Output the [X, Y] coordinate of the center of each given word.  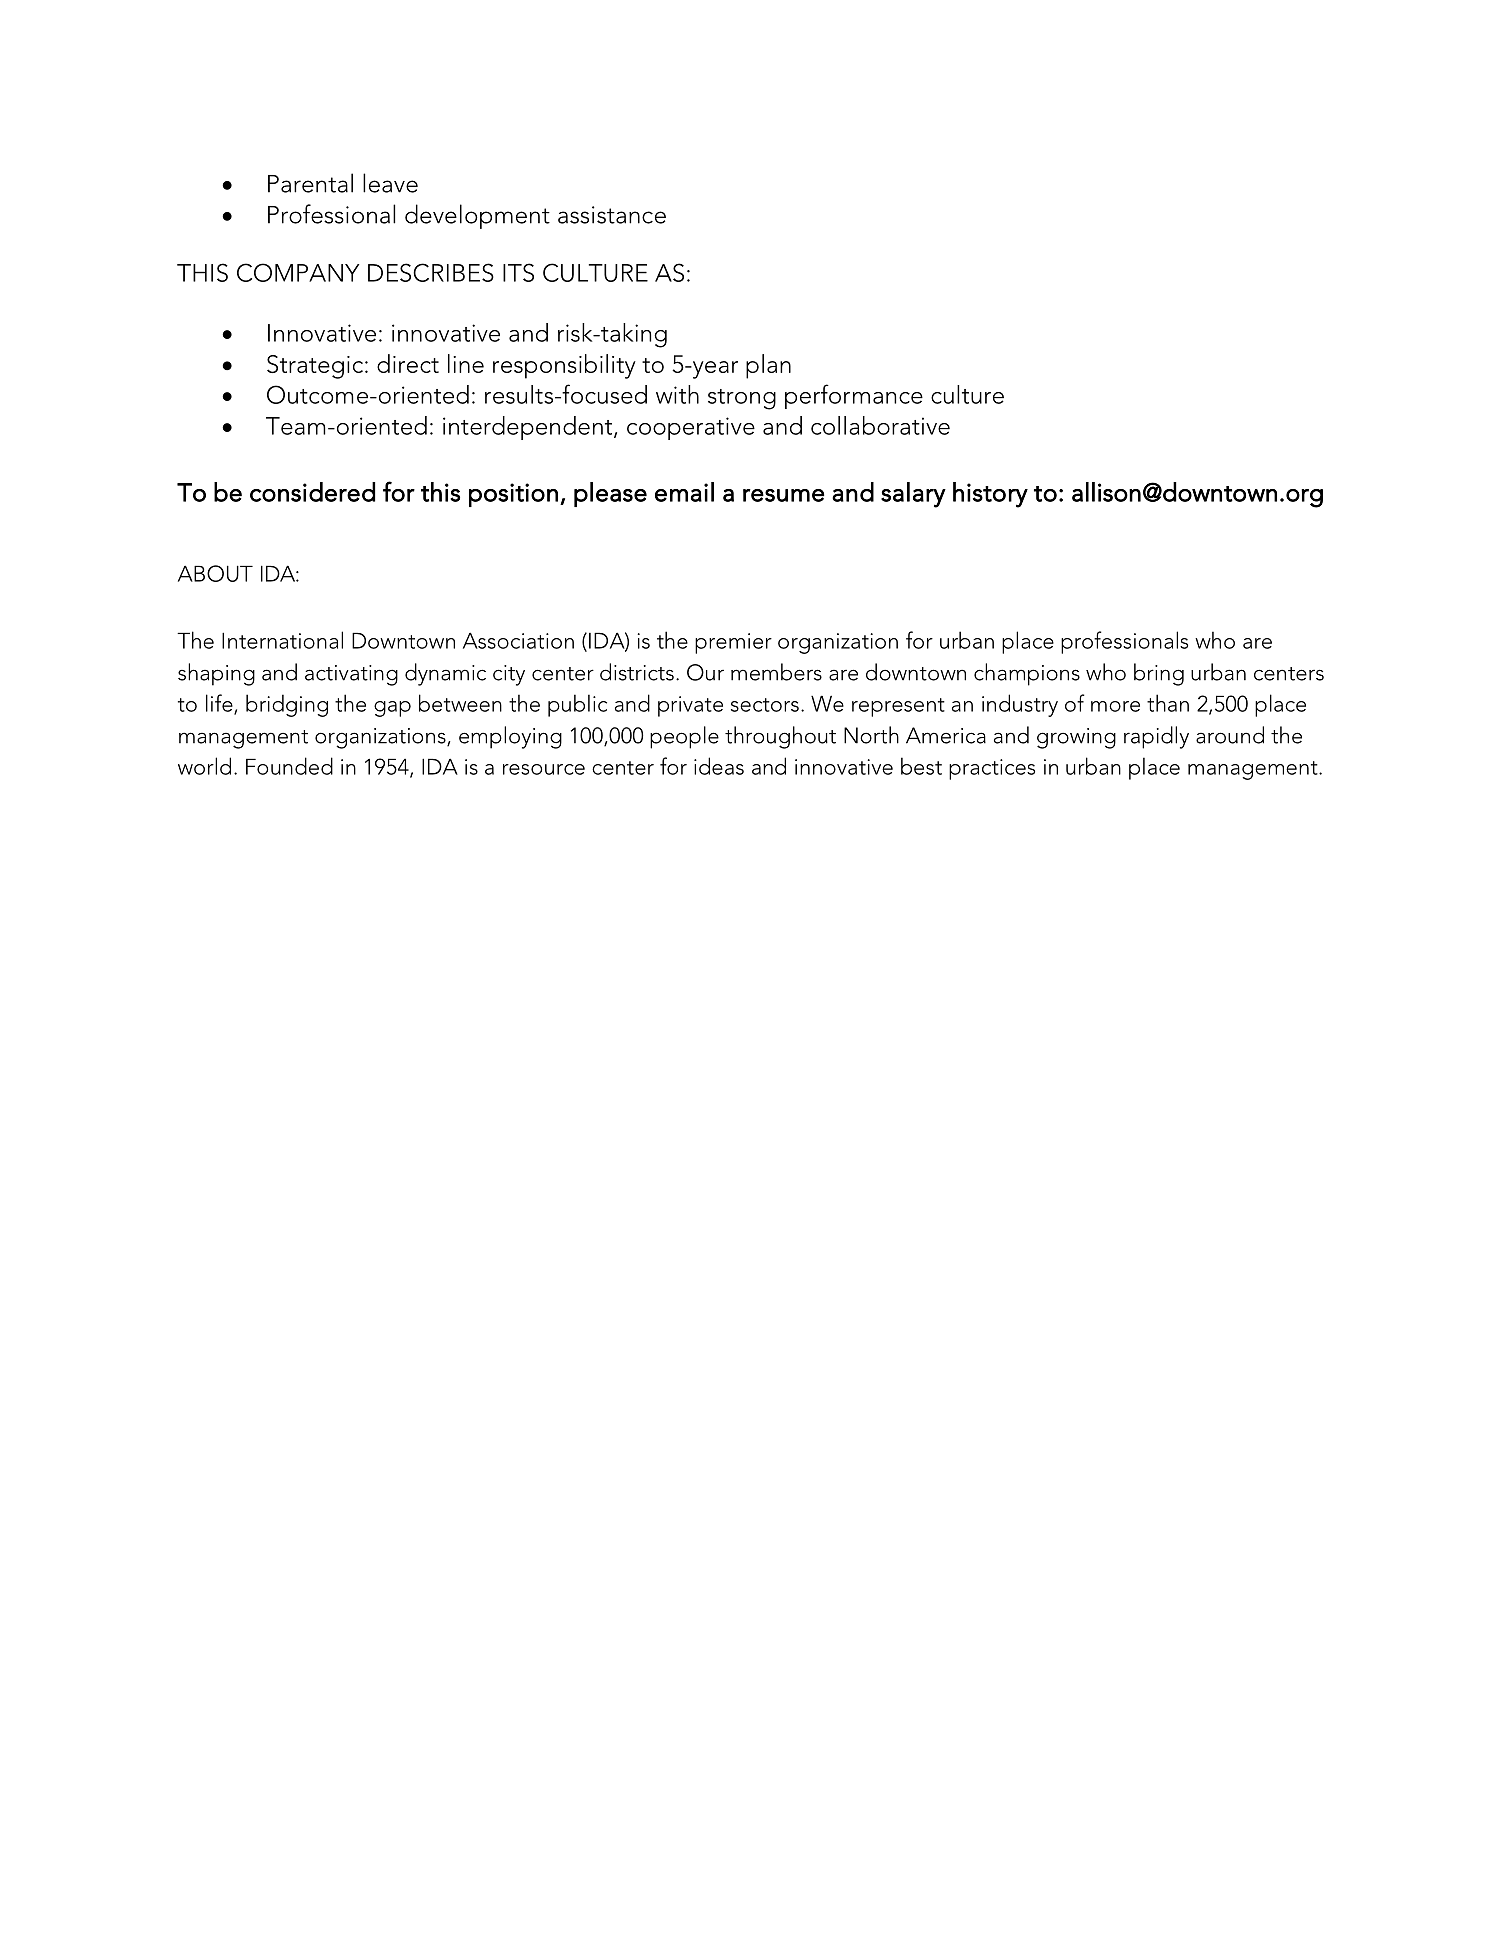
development [477, 216]
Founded [289, 766]
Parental [310, 183]
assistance [612, 215]
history [990, 495]
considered [312, 492]
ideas [719, 766]
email [684, 492]
